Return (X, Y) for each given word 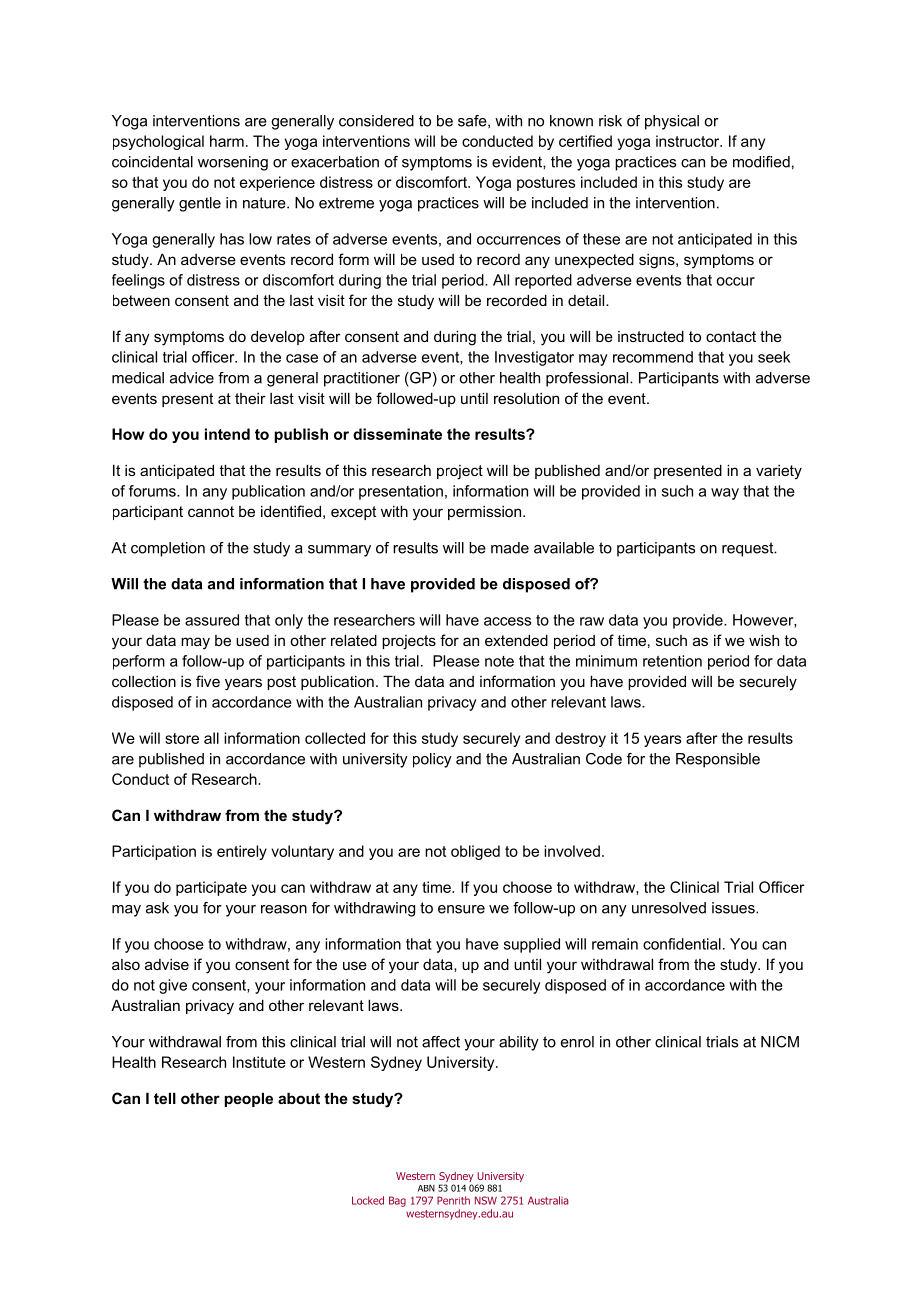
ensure (461, 909)
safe (473, 121)
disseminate (397, 434)
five (208, 681)
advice (192, 378)
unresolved (669, 908)
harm (227, 141)
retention (672, 661)
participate (211, 888)
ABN (426, 1188)
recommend (653, 357)
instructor (689, 141)
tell (165, 1098)
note (499, 661)
